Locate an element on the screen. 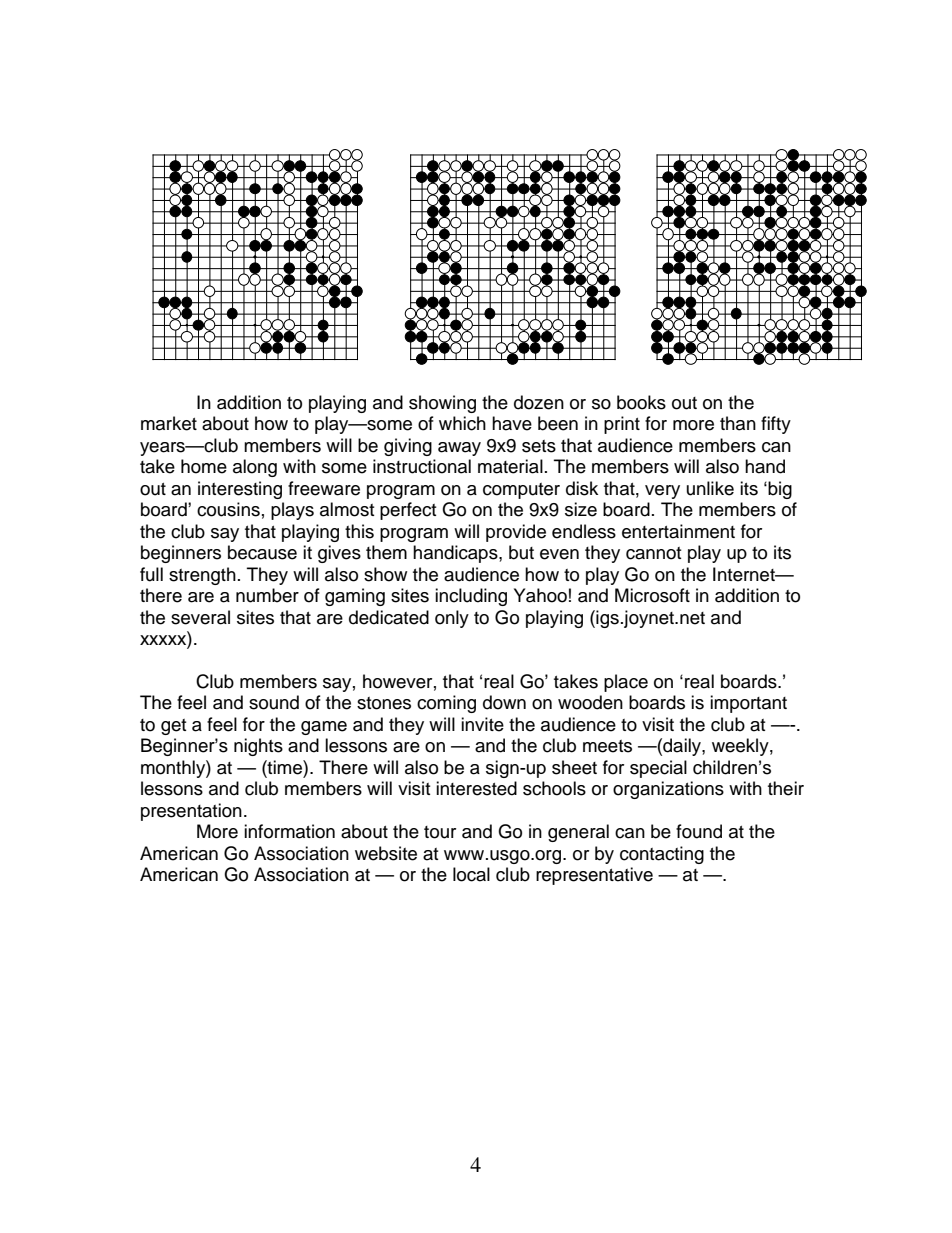 The height and width of the screenshot is (1233, 952). but is located at coordinates (521, 552).
